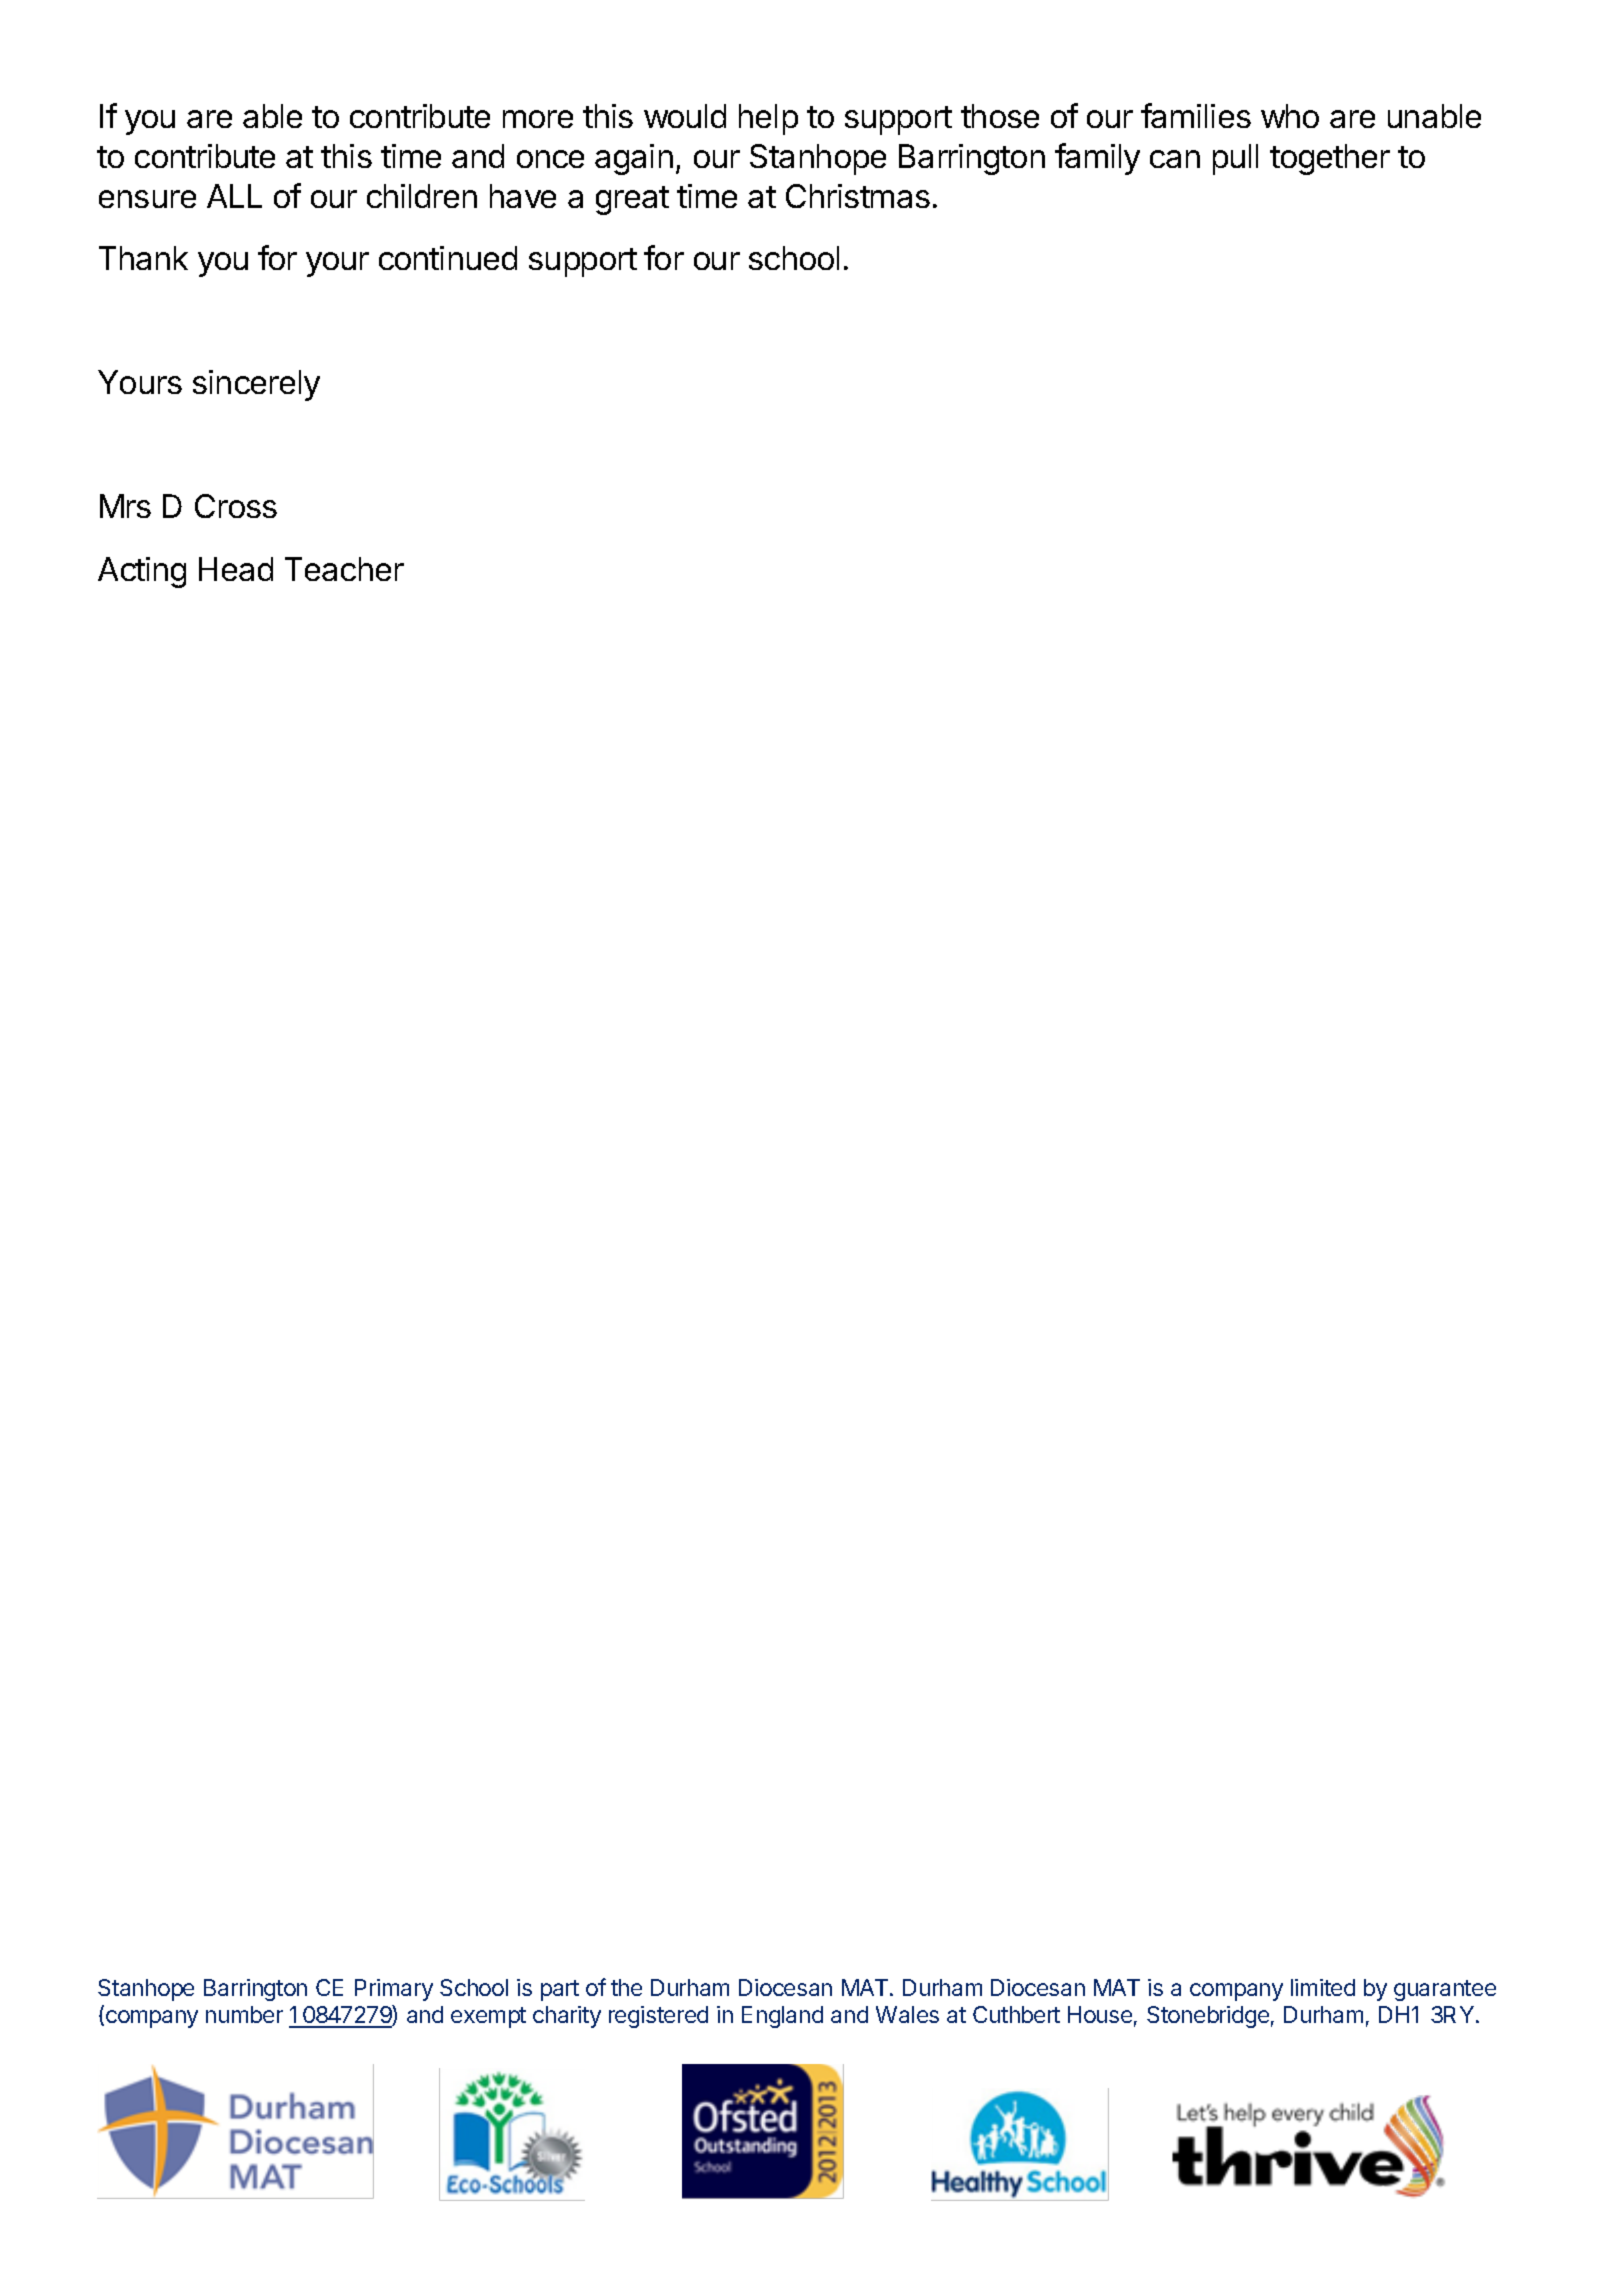 This screenshot has width=1613, height=2281. Describe the element at coordinates (1175, 159) in the screenshot. I see `can` at that location.
